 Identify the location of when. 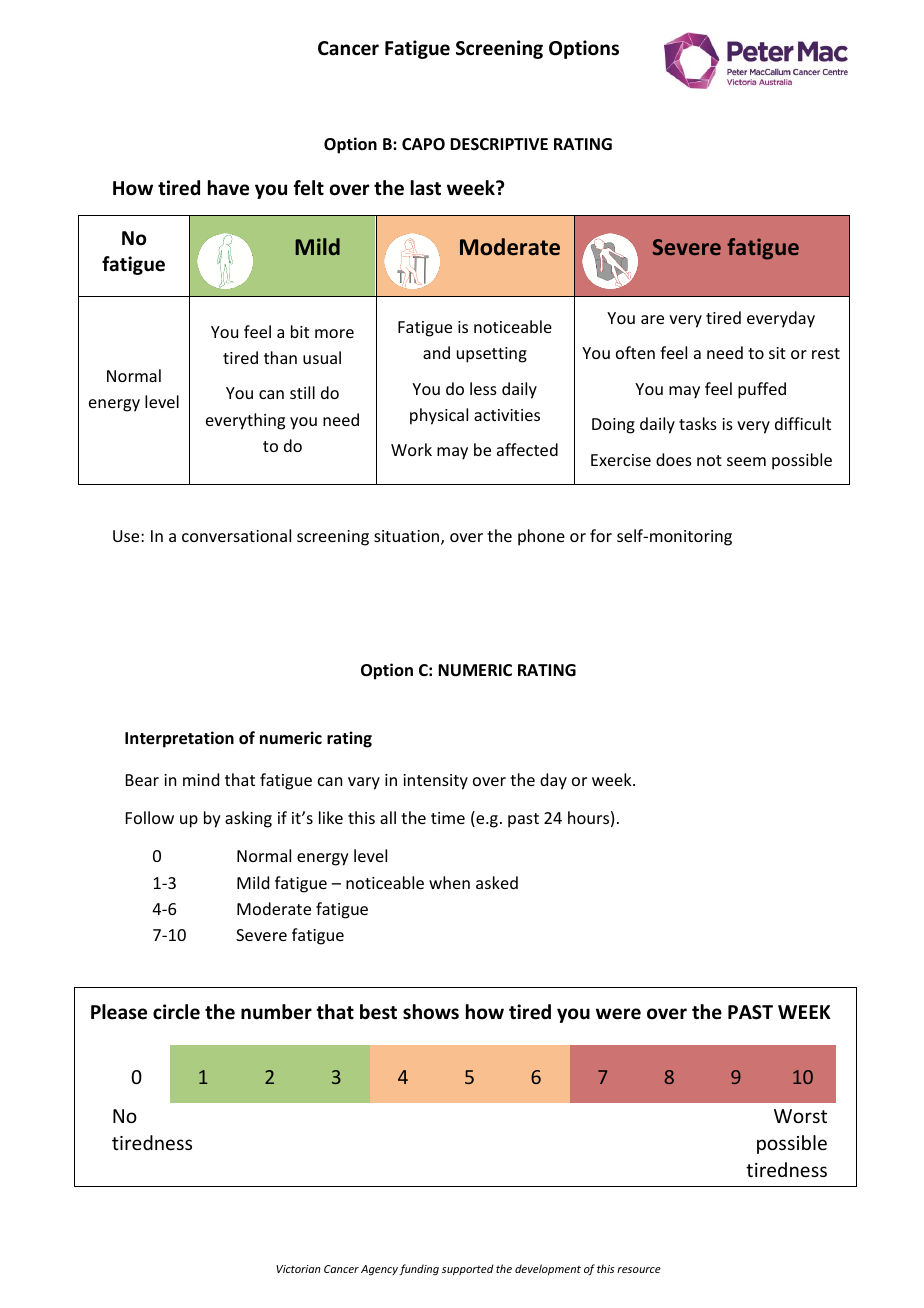
(449, 882).
